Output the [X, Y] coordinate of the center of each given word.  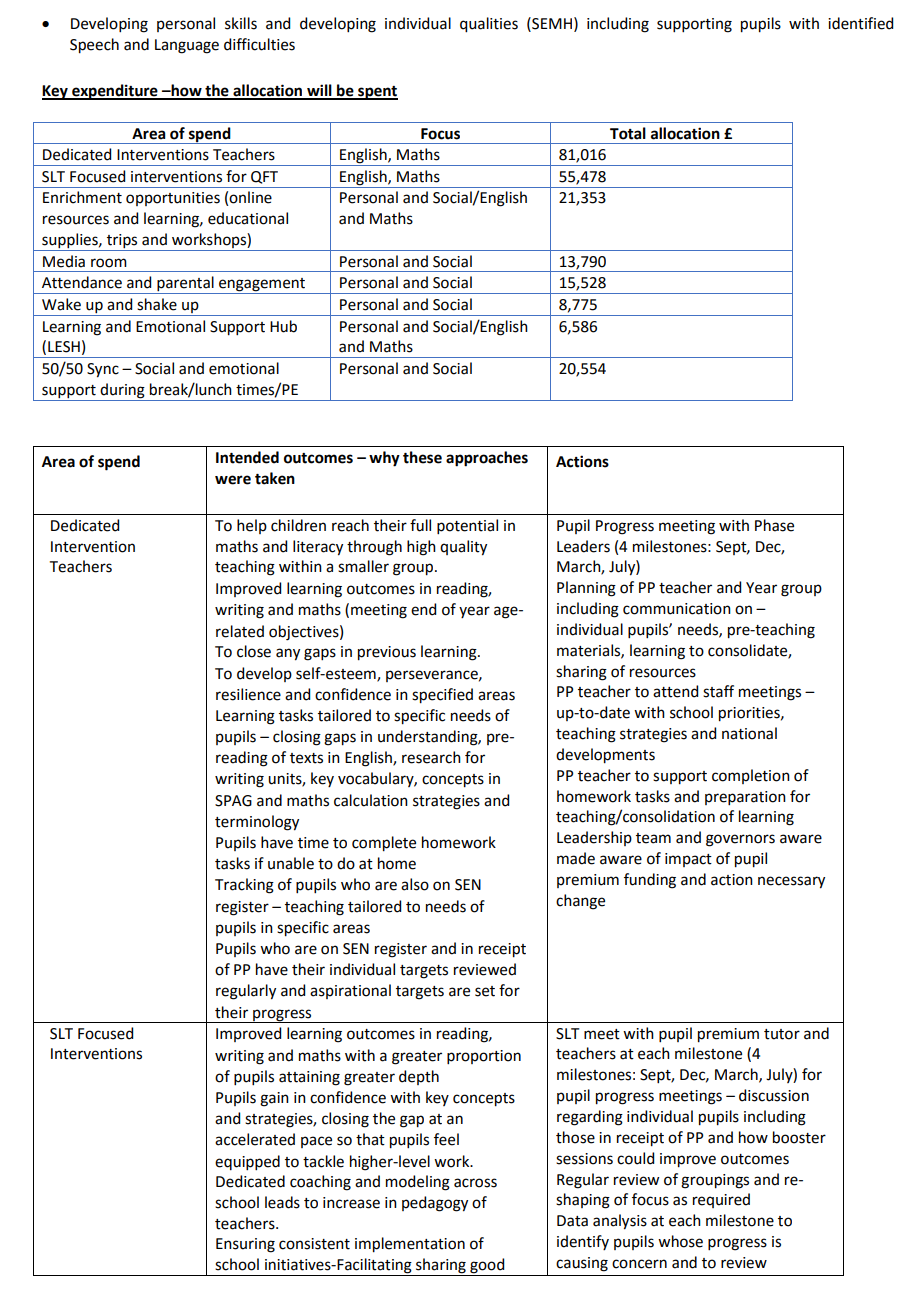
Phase [774, 525]
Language [187, 46]
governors [740, 840]
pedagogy [435, 1204]
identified [860, 23]
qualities [489, 25]
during [122, 391]
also [415, 884]
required [721, 1200]
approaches [487, 459]
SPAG [233, 801]
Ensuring [245, 1245]
